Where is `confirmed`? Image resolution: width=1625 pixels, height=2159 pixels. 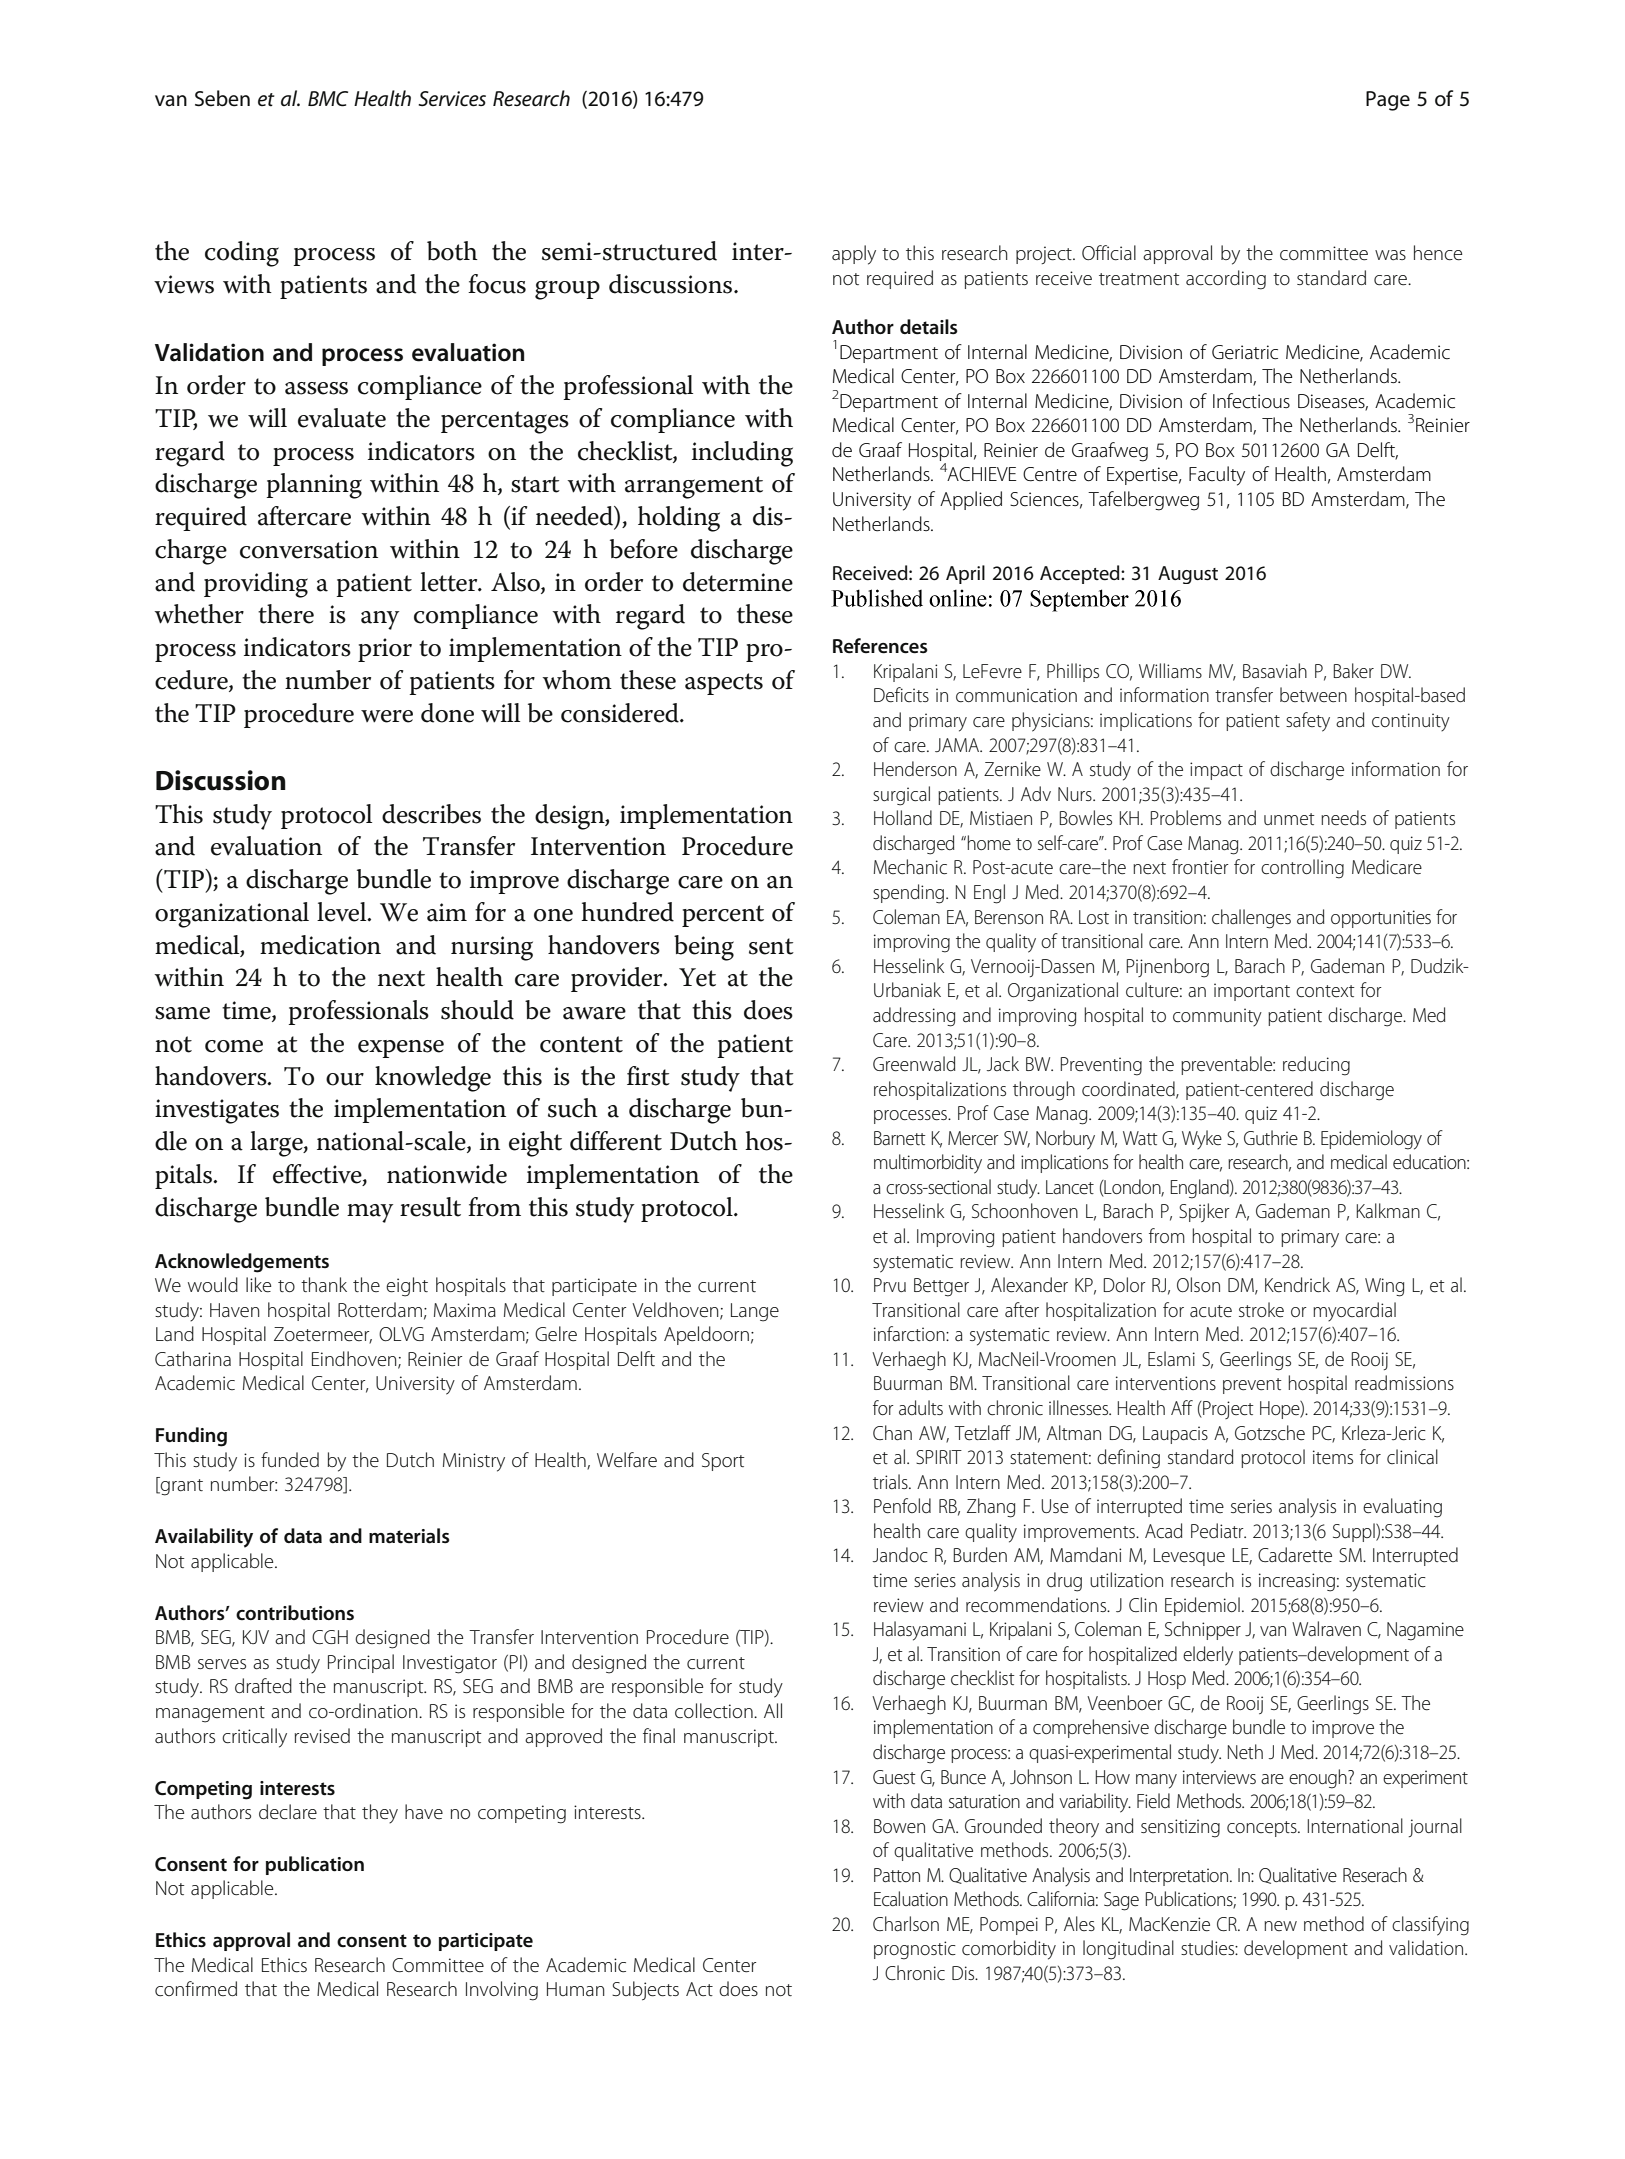 confirmed is located at coordinates (196, 1989).
